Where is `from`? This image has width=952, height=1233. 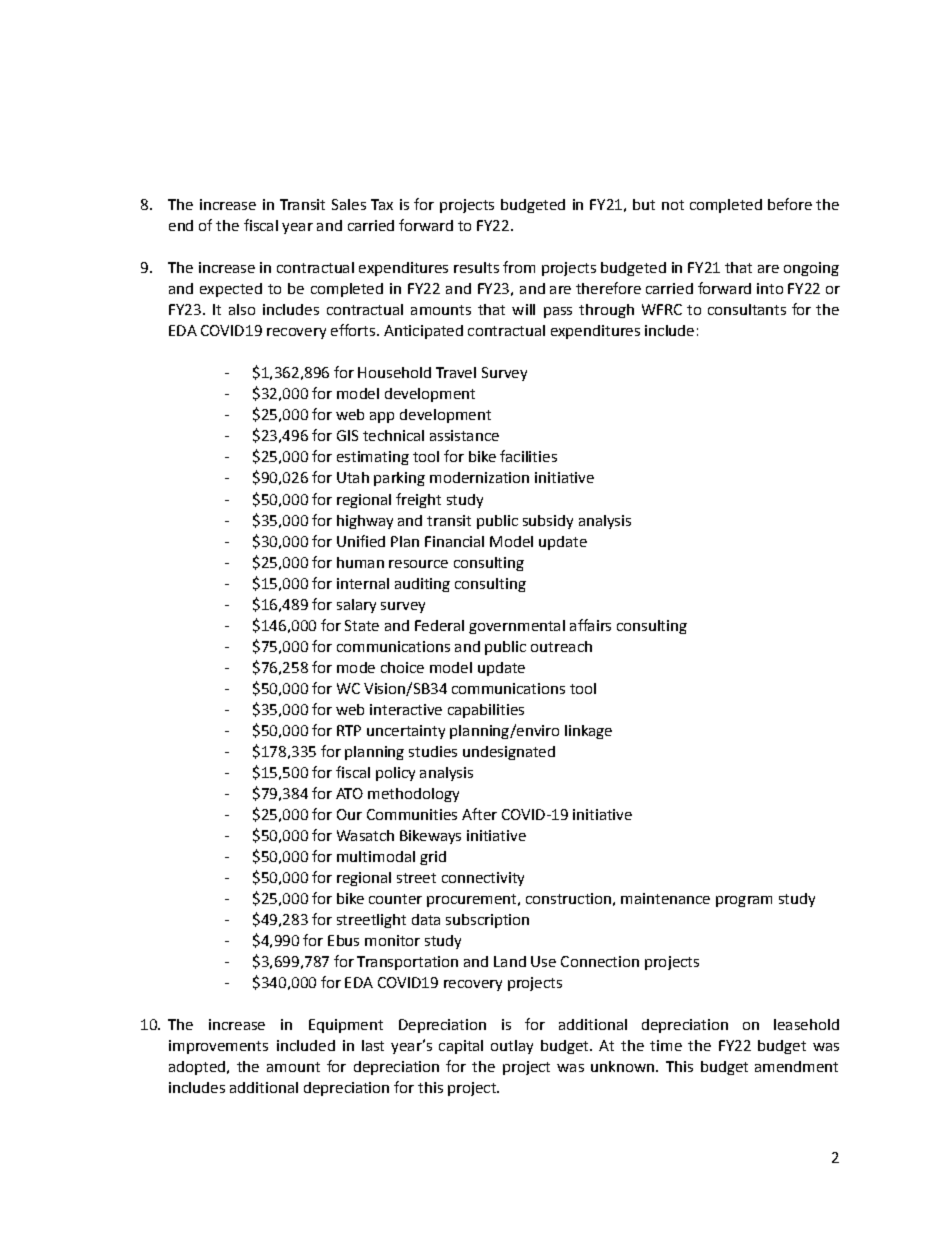 from is located at coordinates (519, 267).
